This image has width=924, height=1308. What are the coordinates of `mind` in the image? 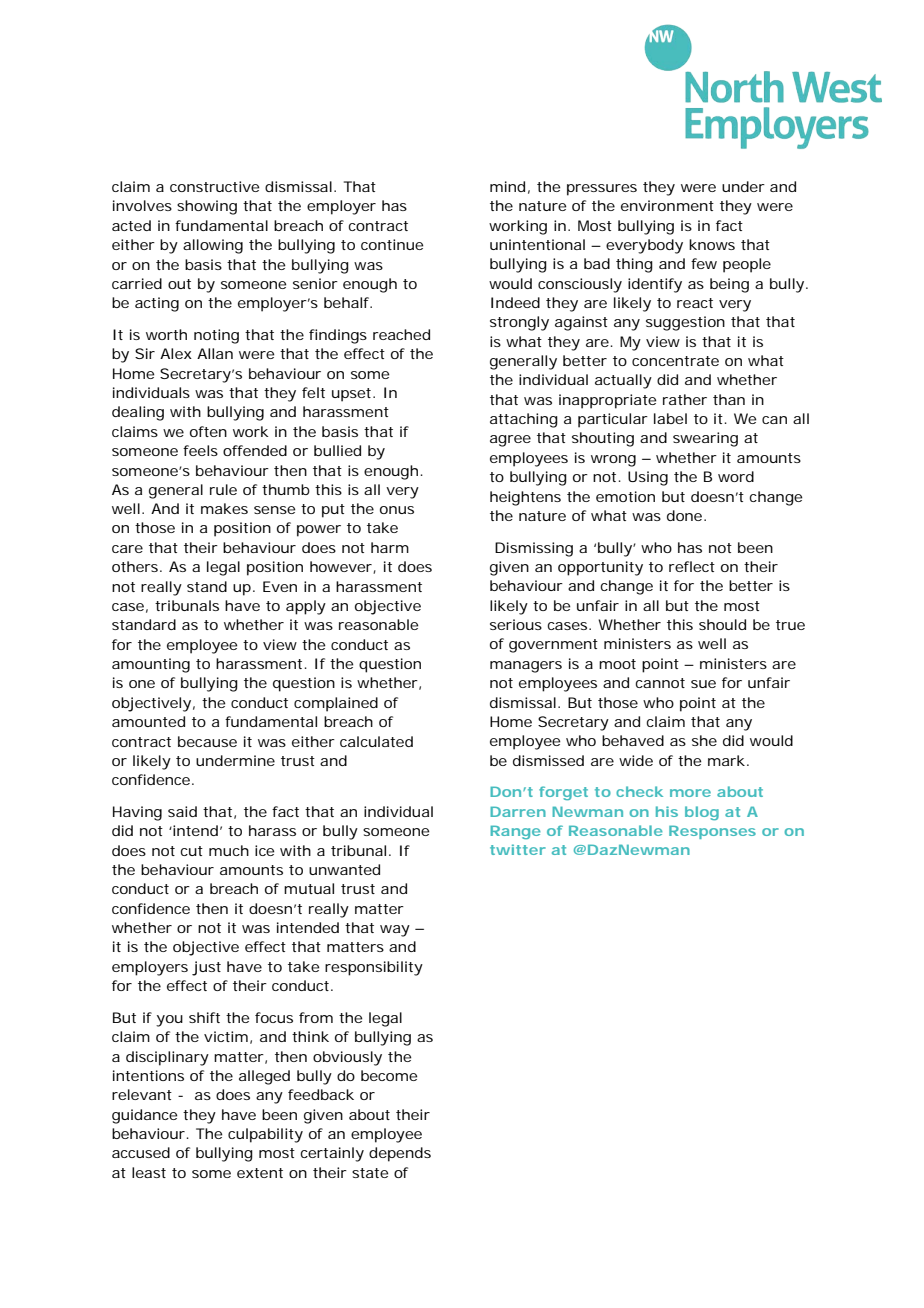 It's located at (507, 186).
